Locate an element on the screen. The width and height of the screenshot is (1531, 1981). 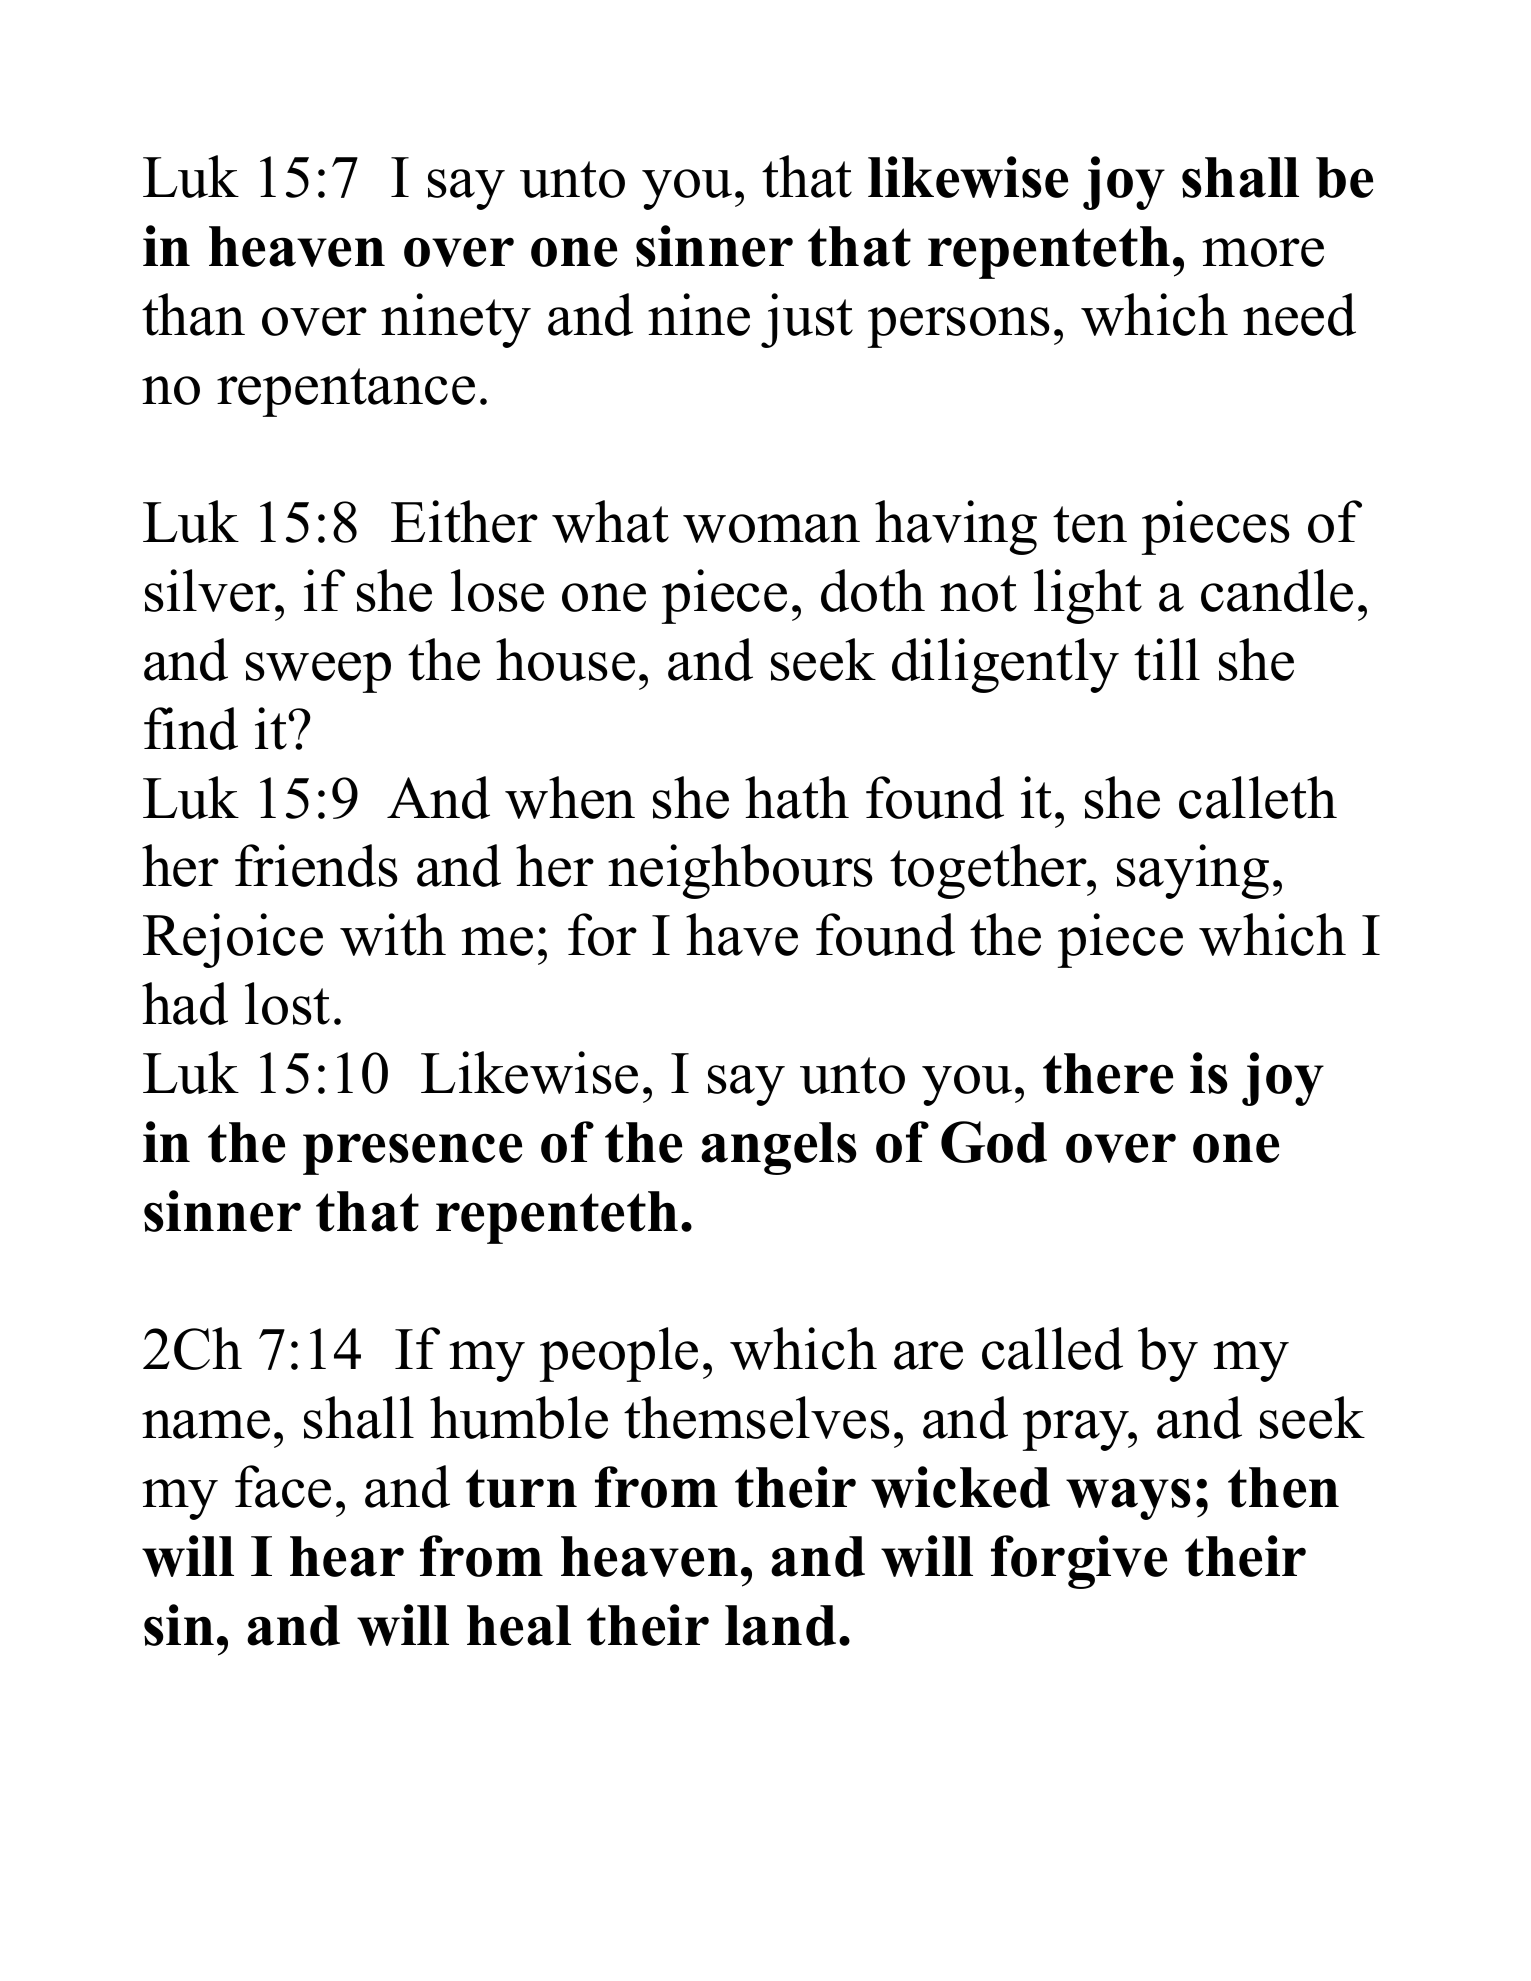
more is located at coordinates (1263, 252).
